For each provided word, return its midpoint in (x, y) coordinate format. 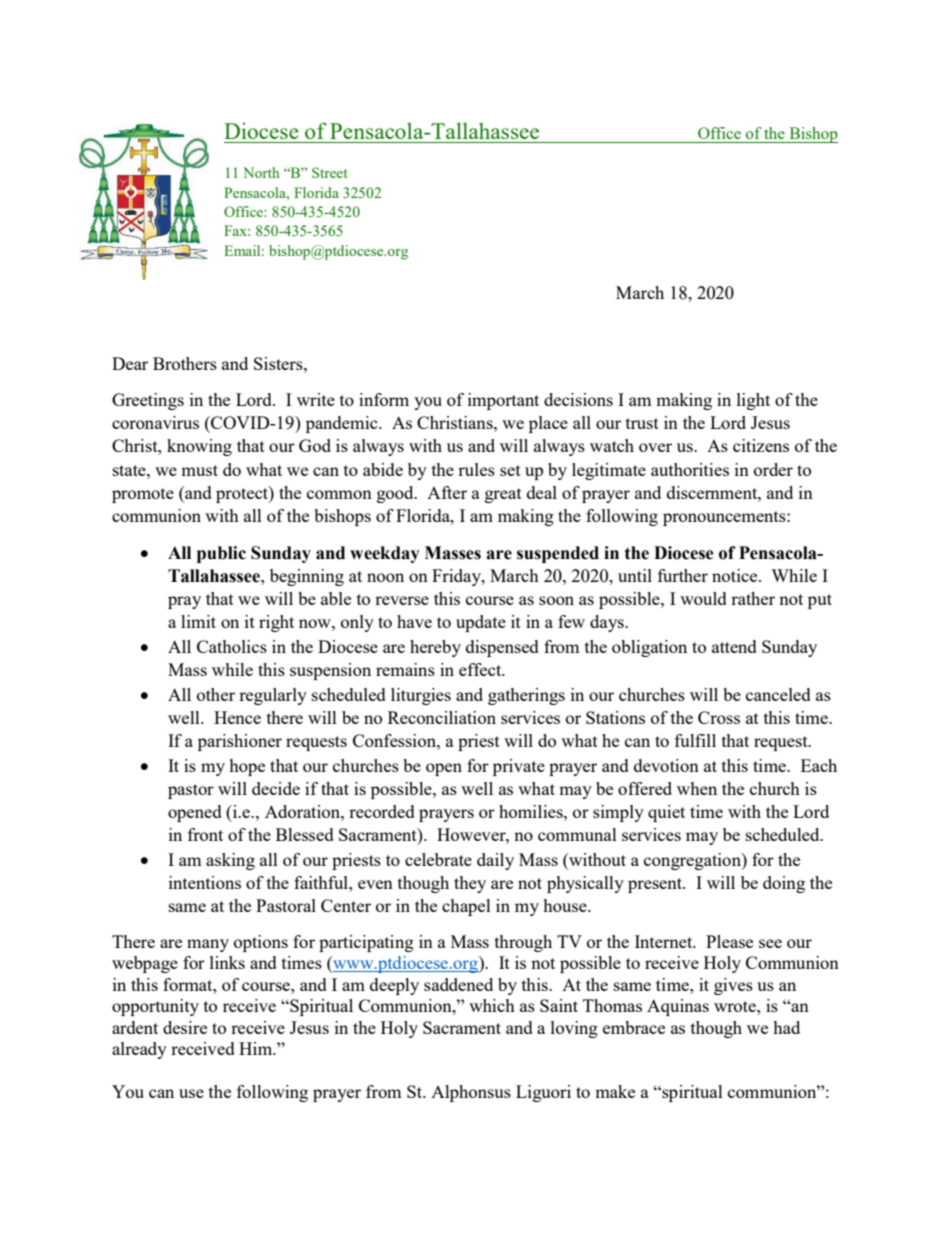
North (261, 172)
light (753, 401)
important (503, 401)
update (481, 623)
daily (495, 861)
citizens (761, 445)
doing (784, 884)
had (786, 1027)
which (492, 1005)
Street (330, 172)
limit (198, 621)
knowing (199, 447)
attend (734, 646)
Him (257, 1048)
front (205, 834)
